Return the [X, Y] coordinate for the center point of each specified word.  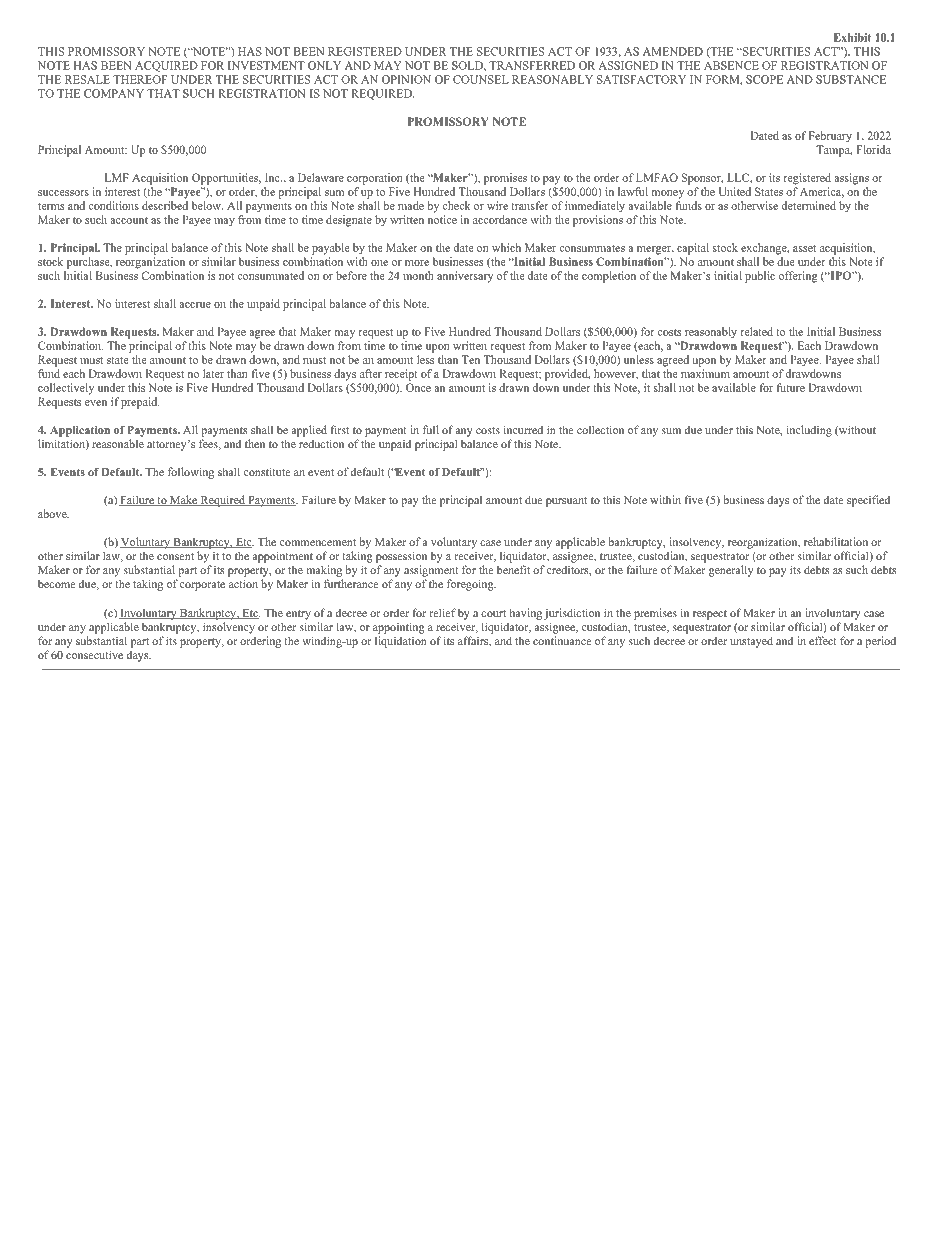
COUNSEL [481, 79]
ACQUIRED [166, 66]
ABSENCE [731, 65]
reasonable [118, 443]
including [809, 431]
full [431, 429]
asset [804, 248]
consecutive [94, 654]
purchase [89, 263]
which [506, 247]
